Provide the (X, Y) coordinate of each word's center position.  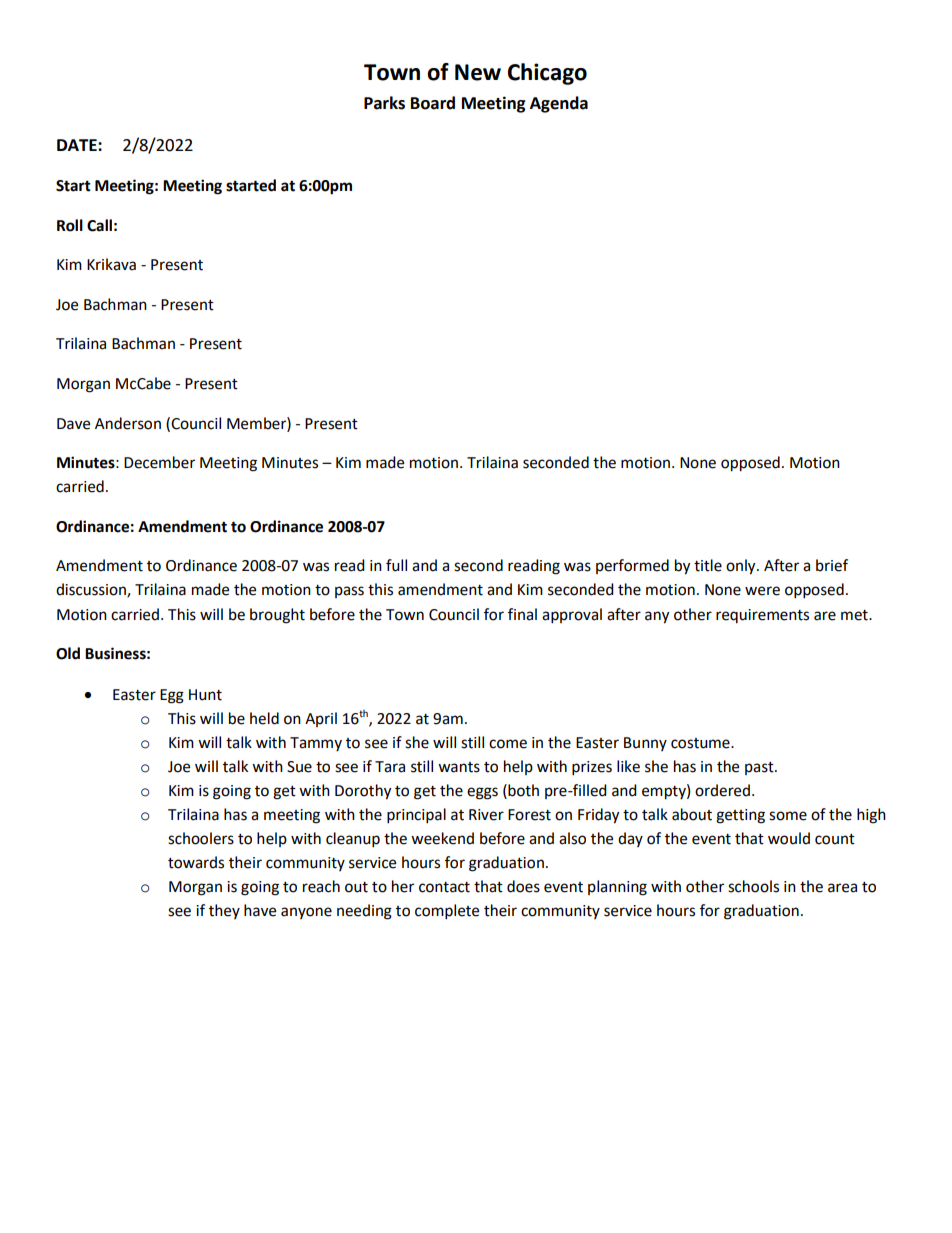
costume (701, 743)
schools (753, 886)
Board (433, 103)
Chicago (547, 74)
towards (196, 862)
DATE (78, 145)
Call (99, 225)
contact (444, 887)
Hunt (205, 695)
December (159, 462)
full (396, 565)
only (742, 567)
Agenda (559, 104)
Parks (384, 103)
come (508, 744)
